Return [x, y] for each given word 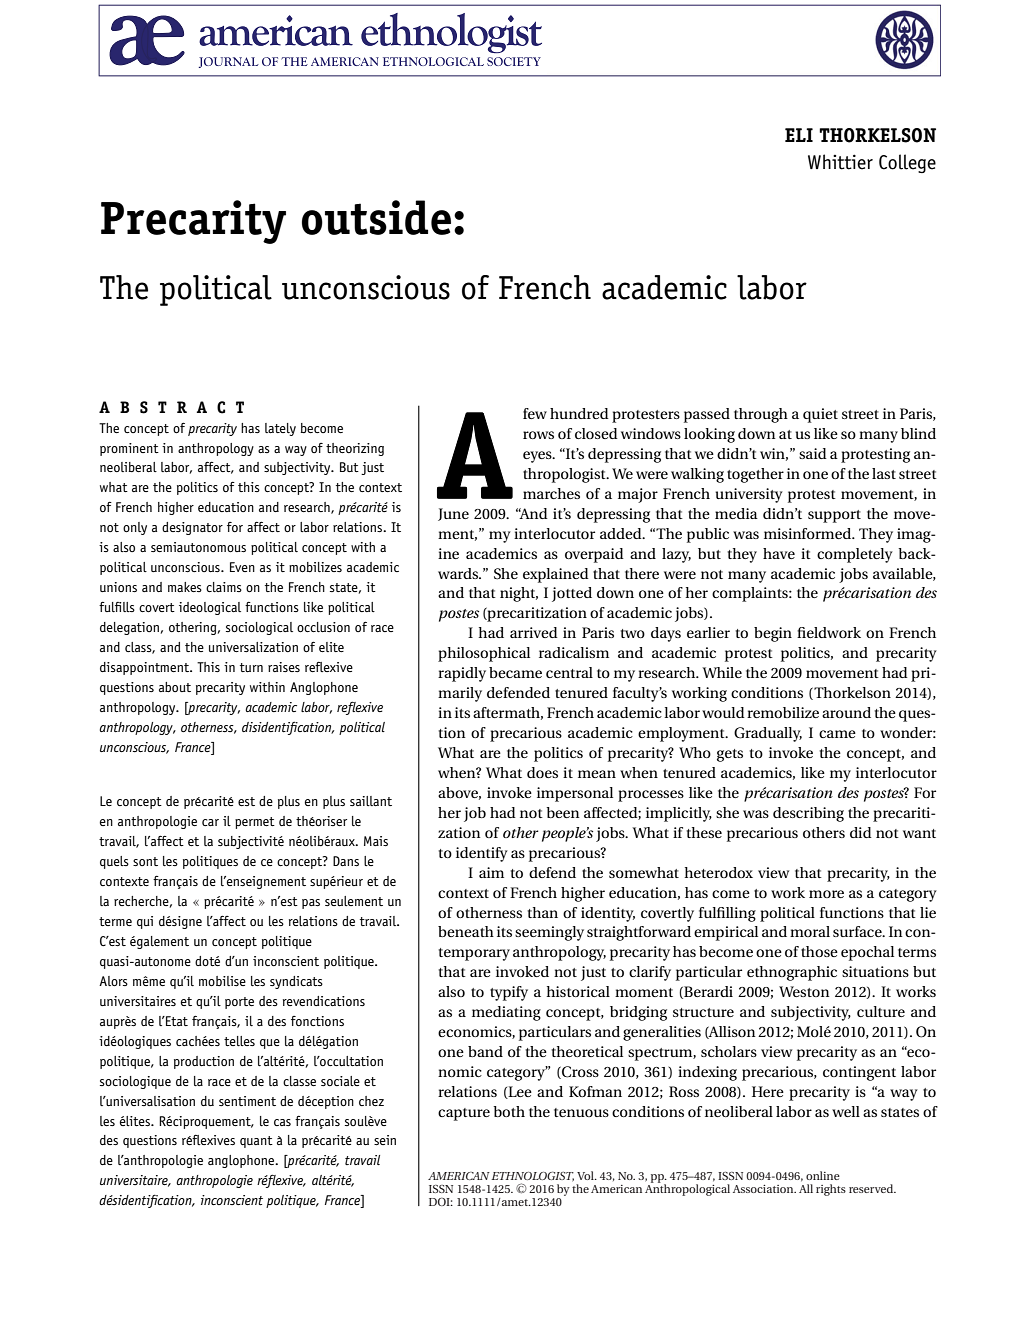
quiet [820, 415]
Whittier [840, 162]
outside [376, 217]
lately [280, 429]
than [542, 912]
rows [538, 435]
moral [810, 931]
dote [207, 961]
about [175, 687]
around [846, 712]
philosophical [484, 654]
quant [256, 1142]
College [907, 163]
